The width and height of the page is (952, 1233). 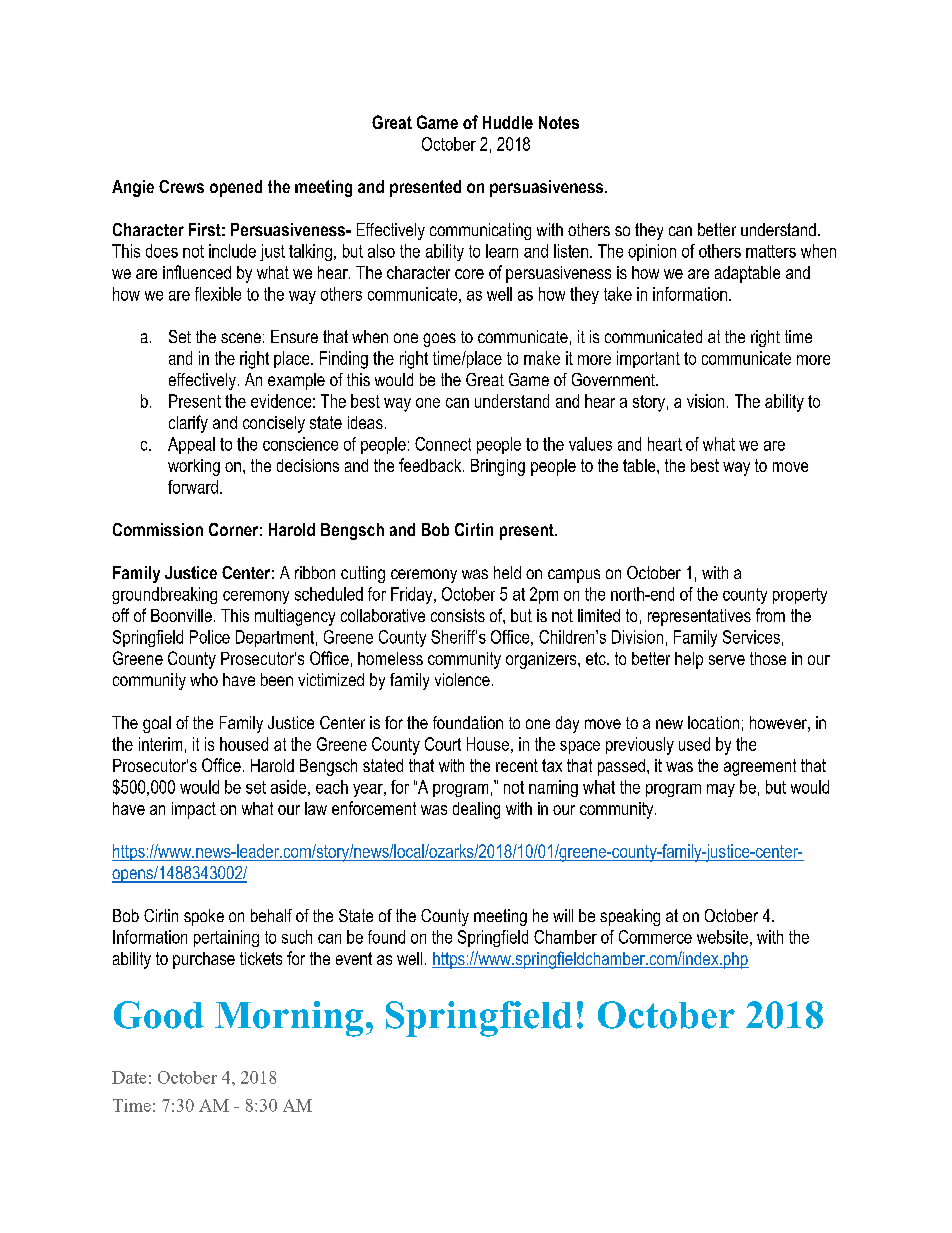 I want to click on matters, so click(x=771, y=251).
